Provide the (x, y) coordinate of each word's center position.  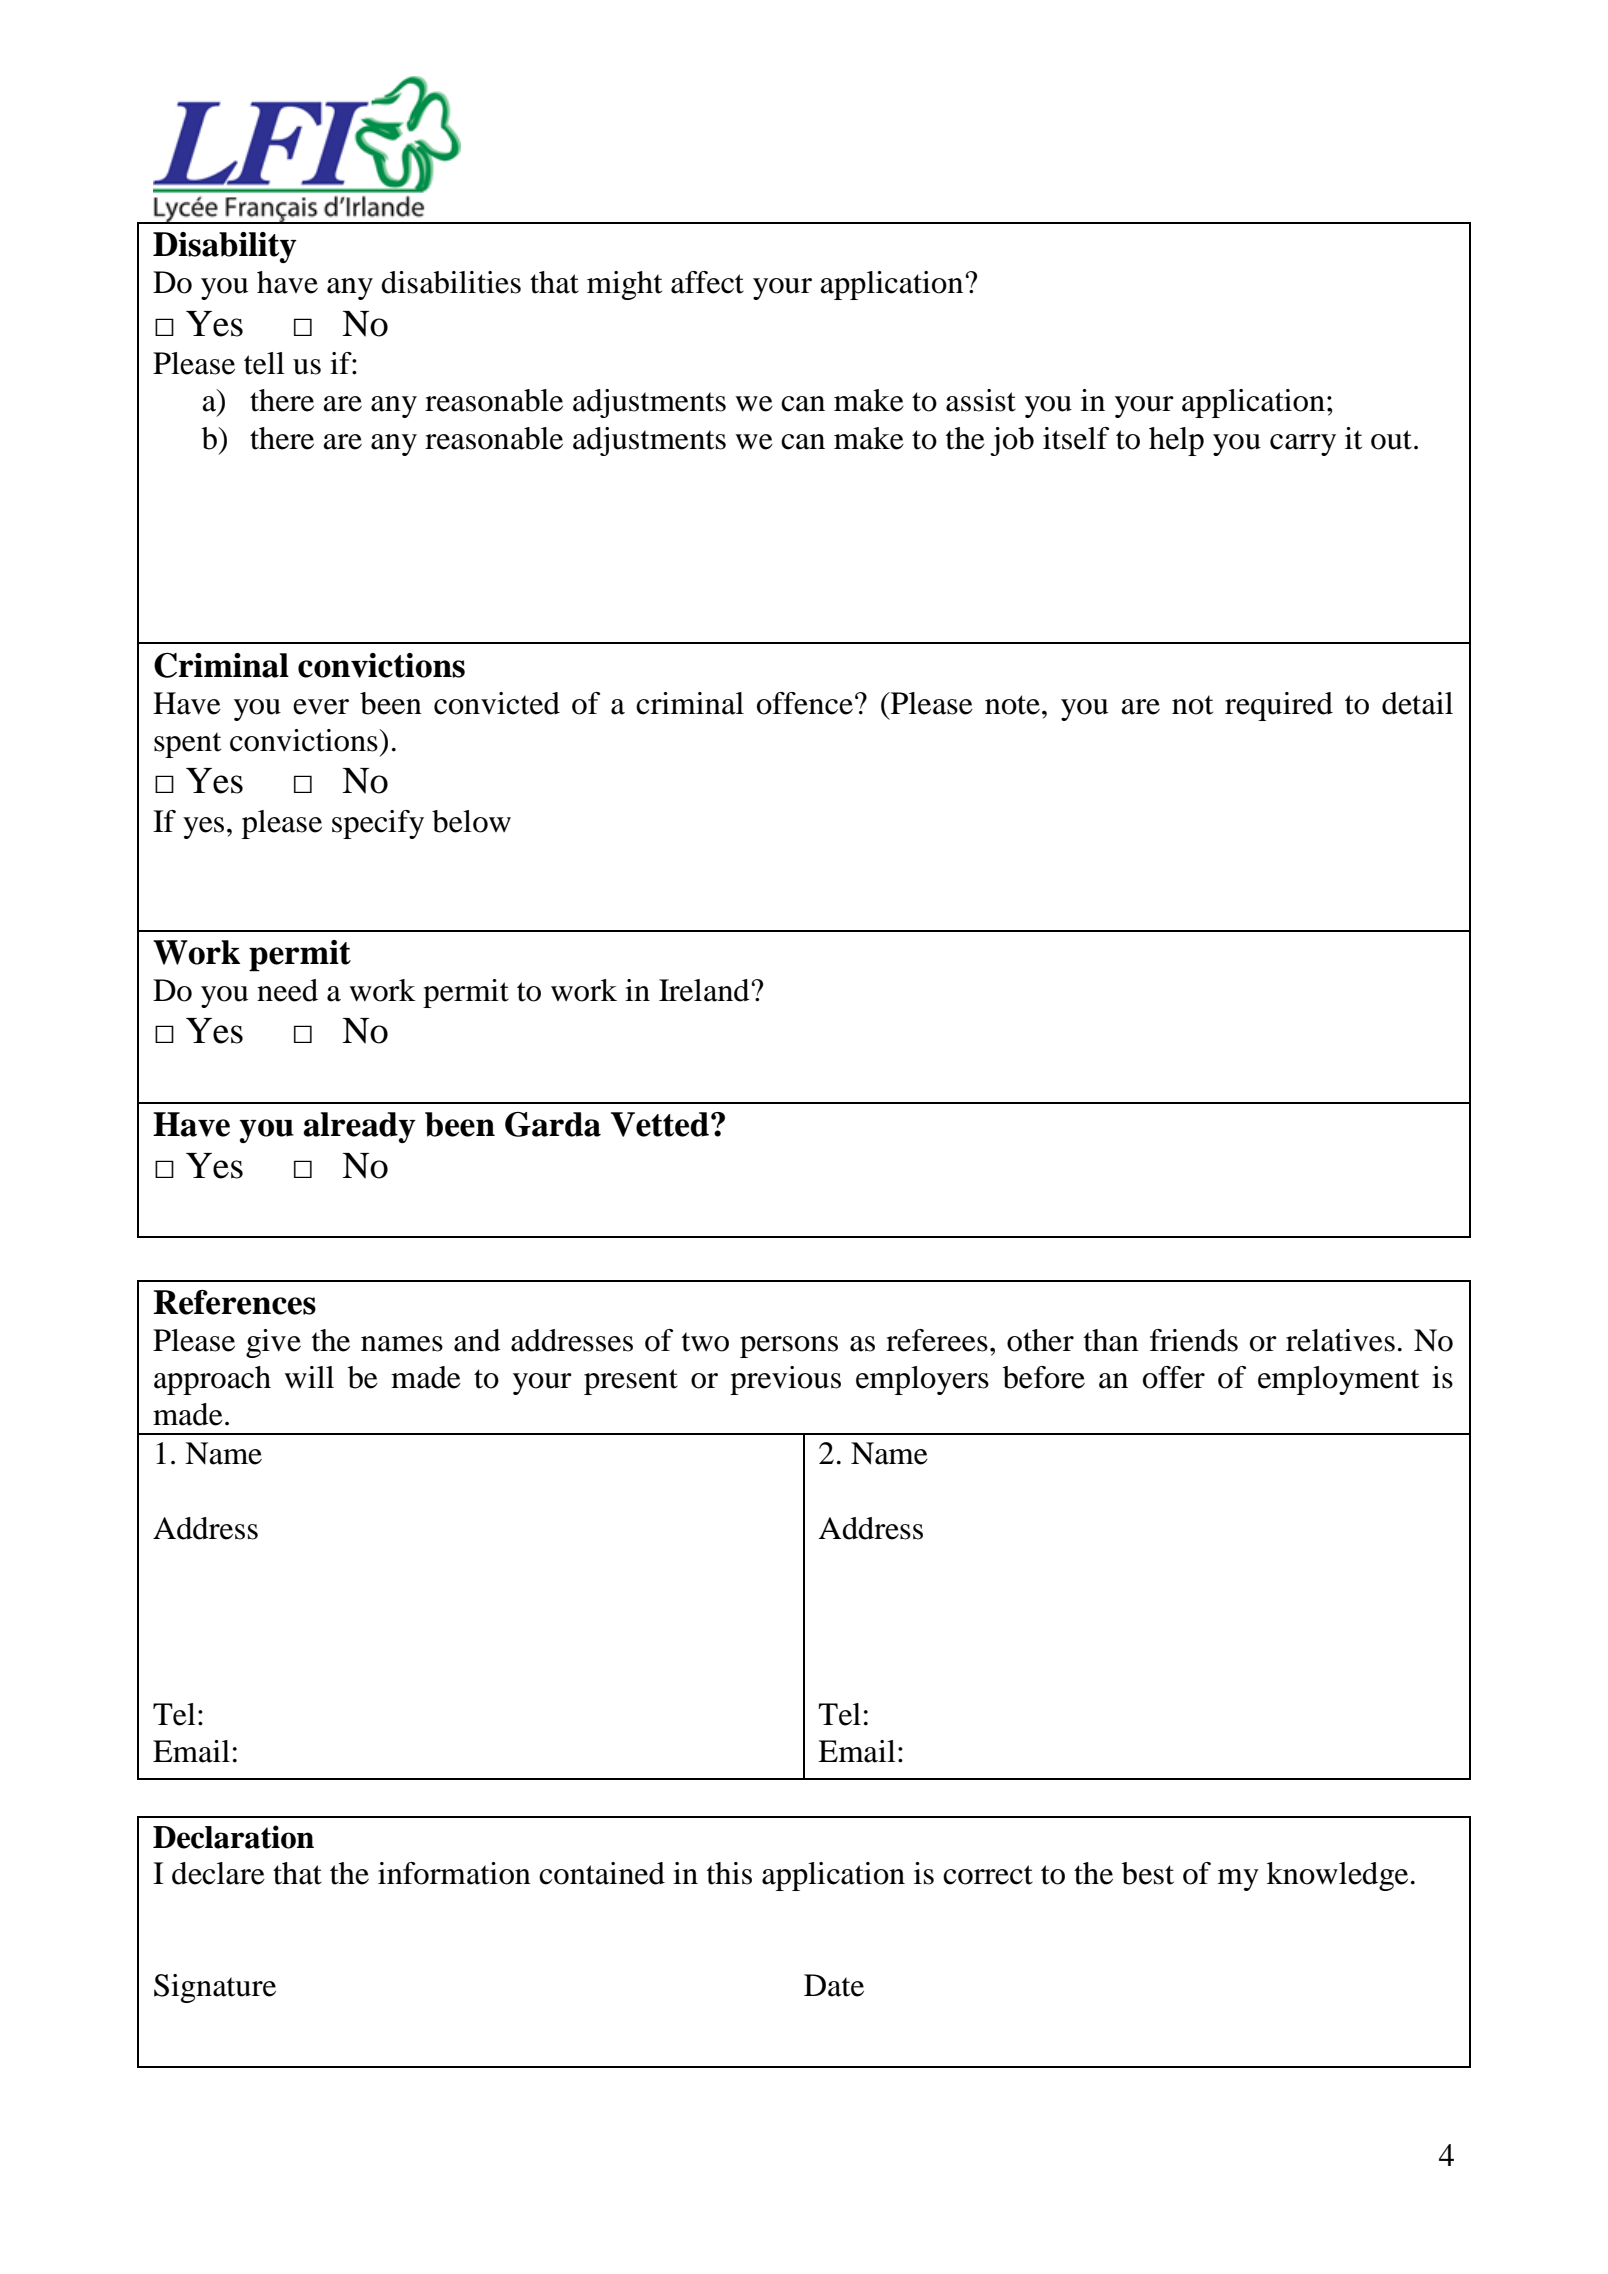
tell (264, 363)
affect (707, 282)
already (359, 1127)
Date (834, 1985)
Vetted (660, 1124)
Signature (215, 1988)
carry (1303, 445)
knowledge (1337, 1876)
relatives (1340, 1340)
